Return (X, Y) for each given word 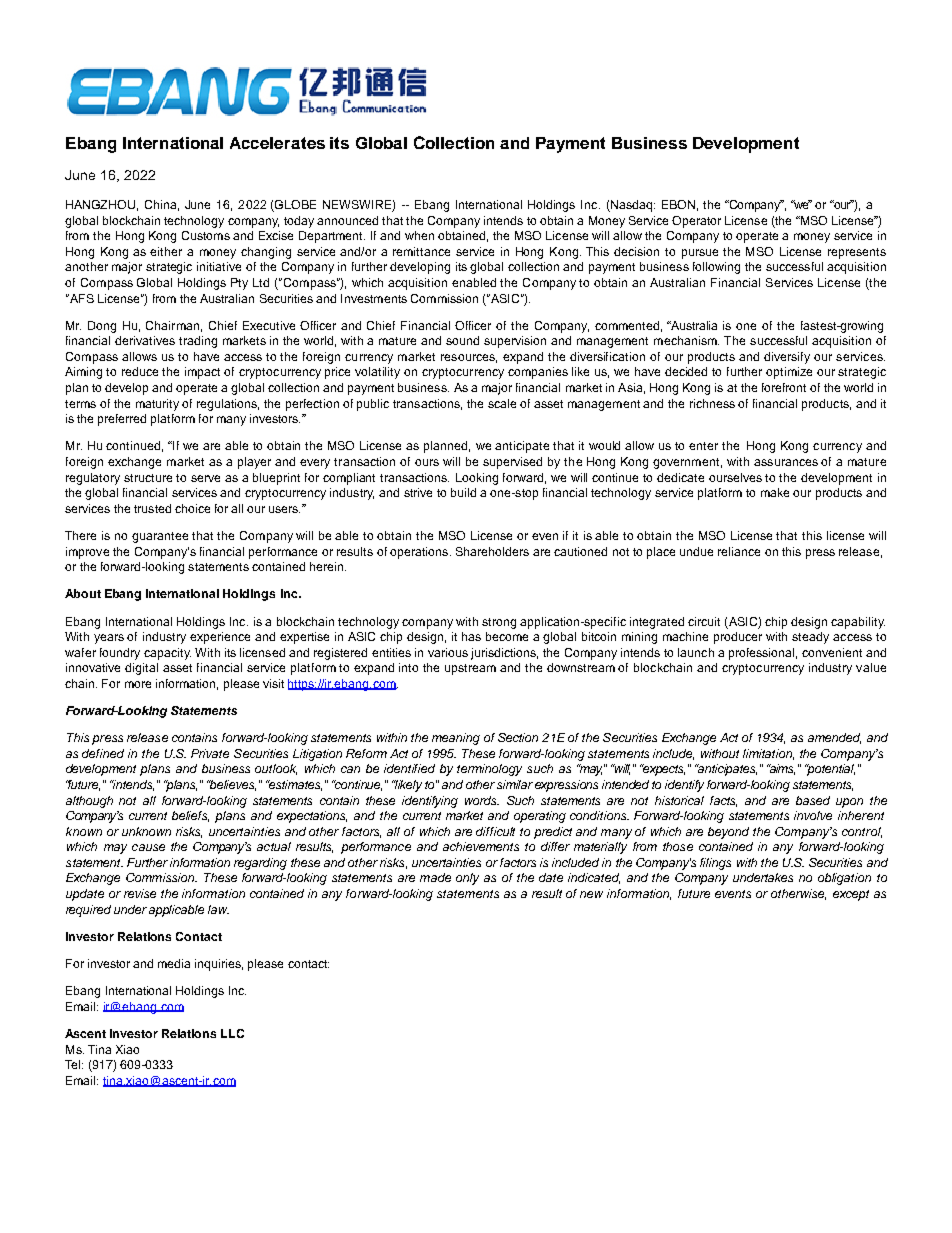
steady (810, 638)
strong (499, 623)
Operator (696, 222)
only (467, 879)
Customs (206, 235)
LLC (232, 1033)
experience (220, 638)
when (419, 235)
